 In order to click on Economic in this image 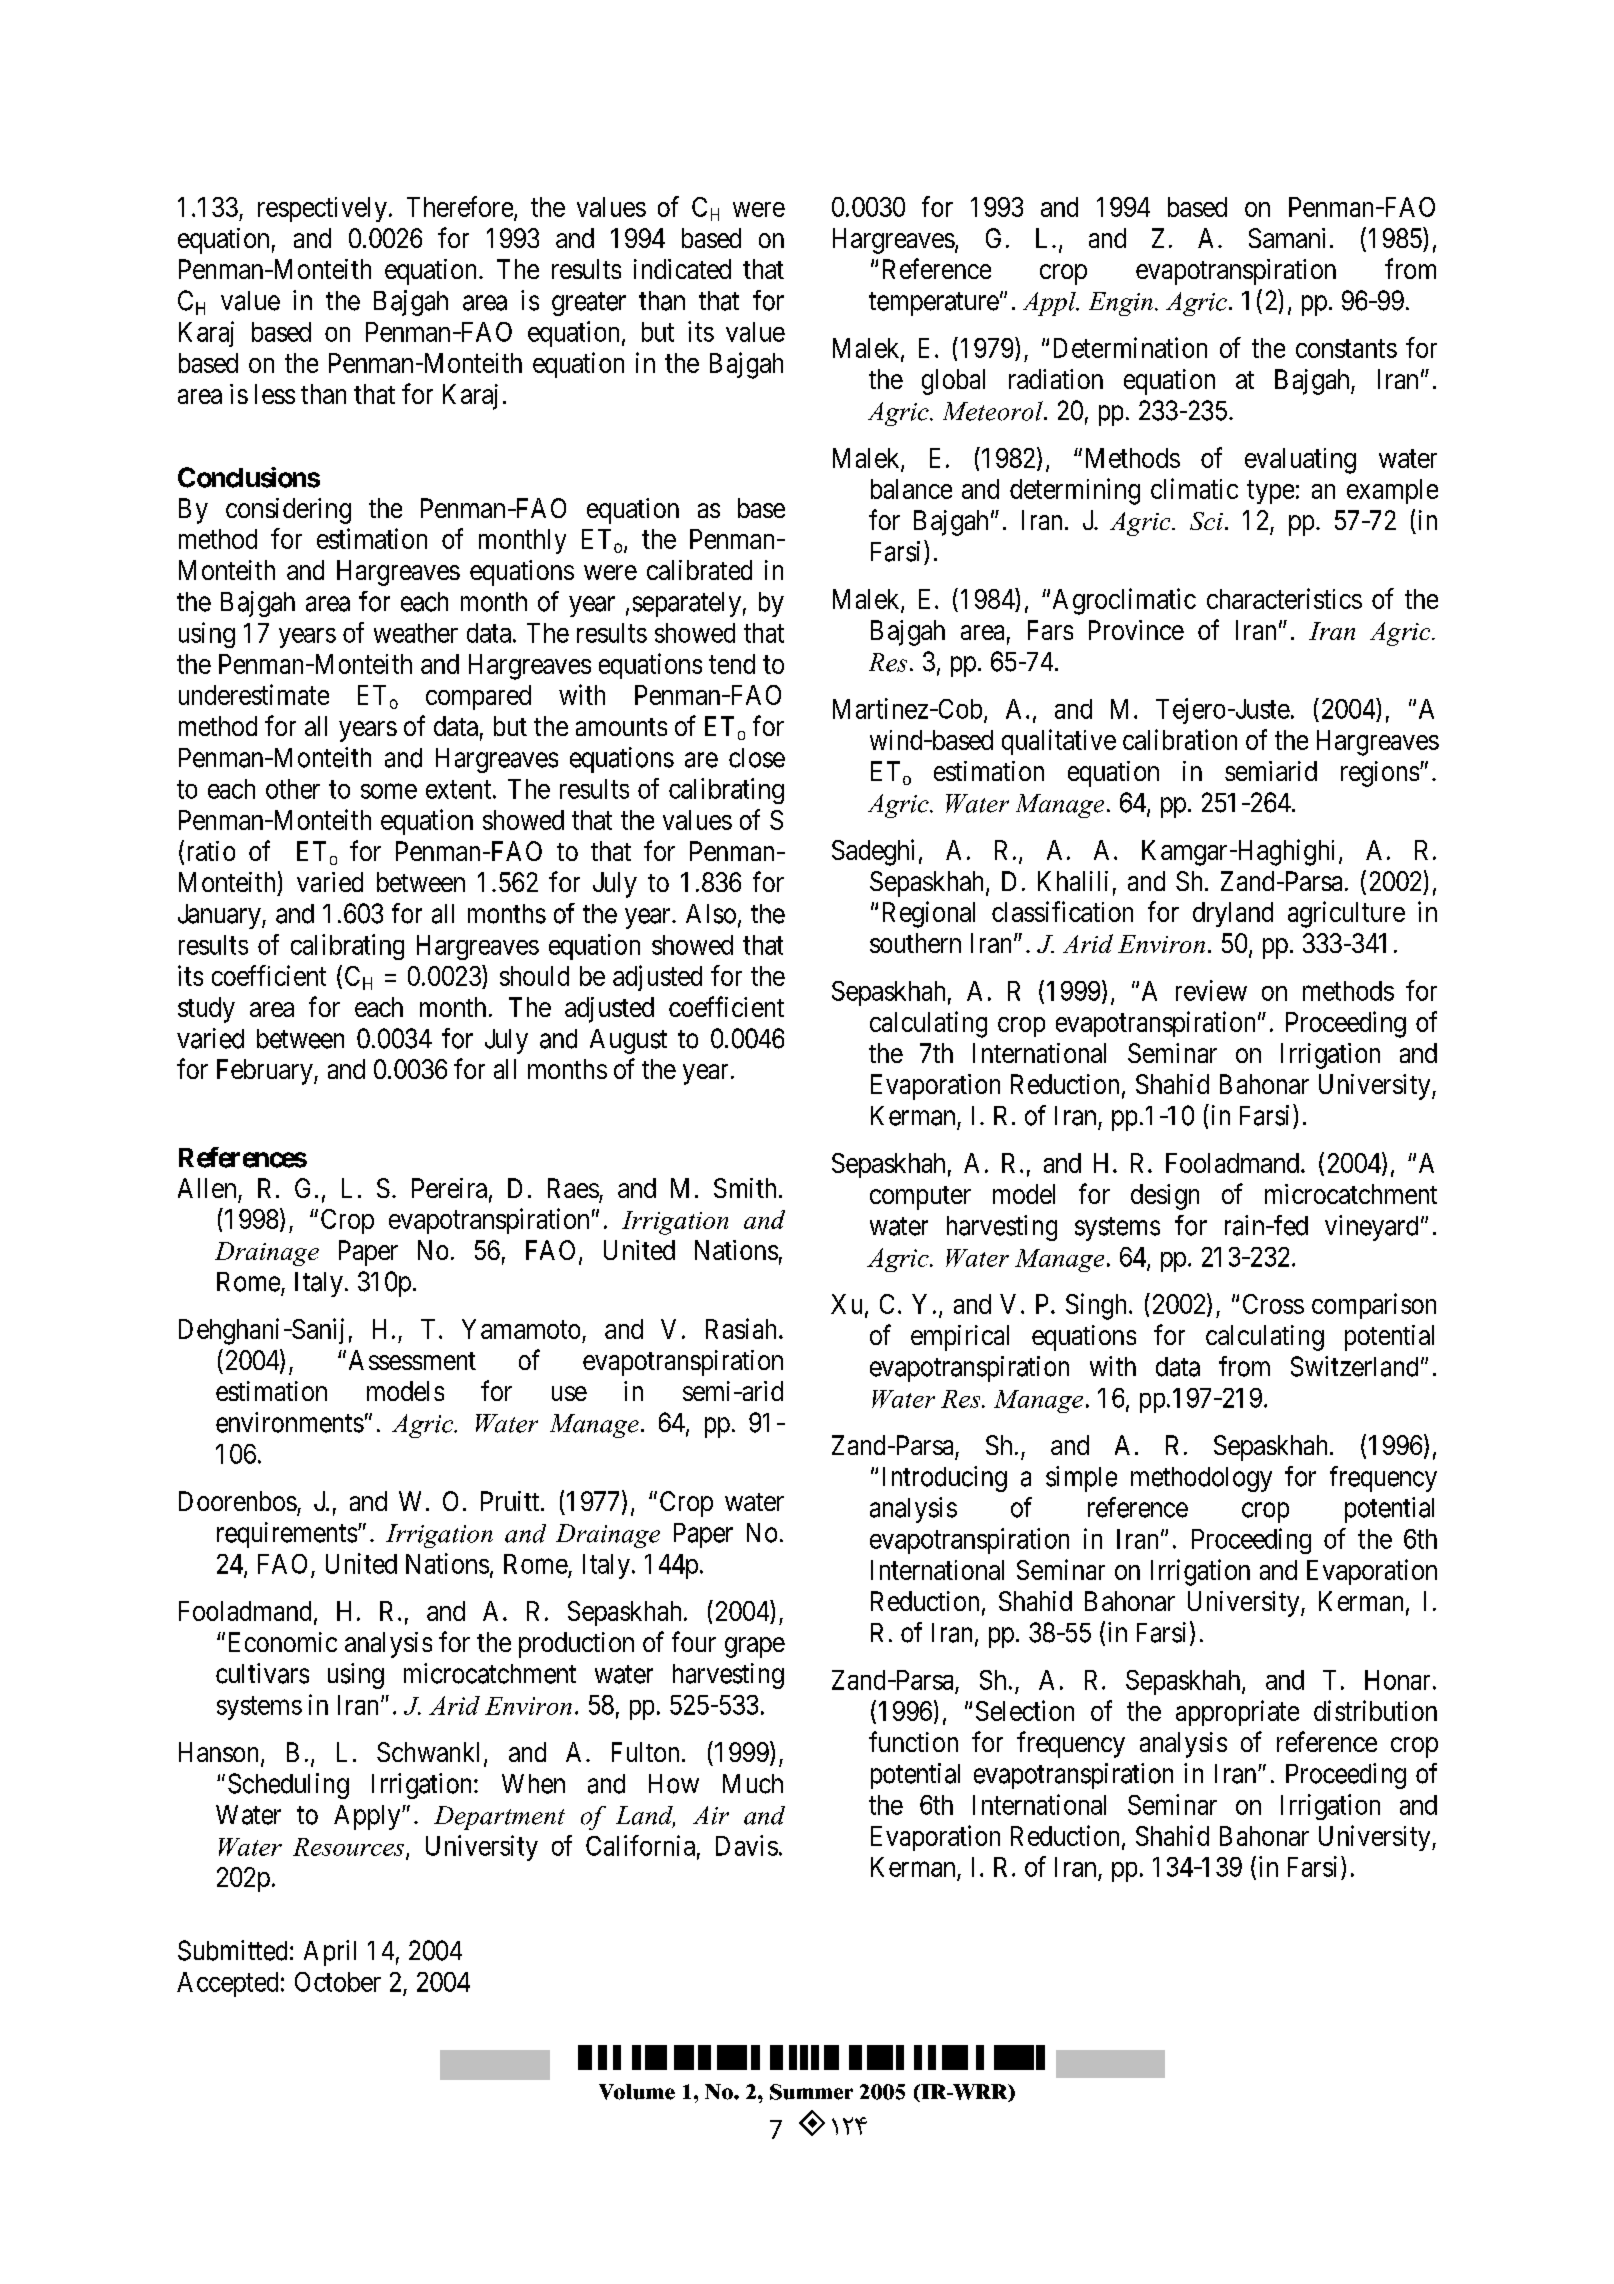, I will do `click(283, 1642)`.
